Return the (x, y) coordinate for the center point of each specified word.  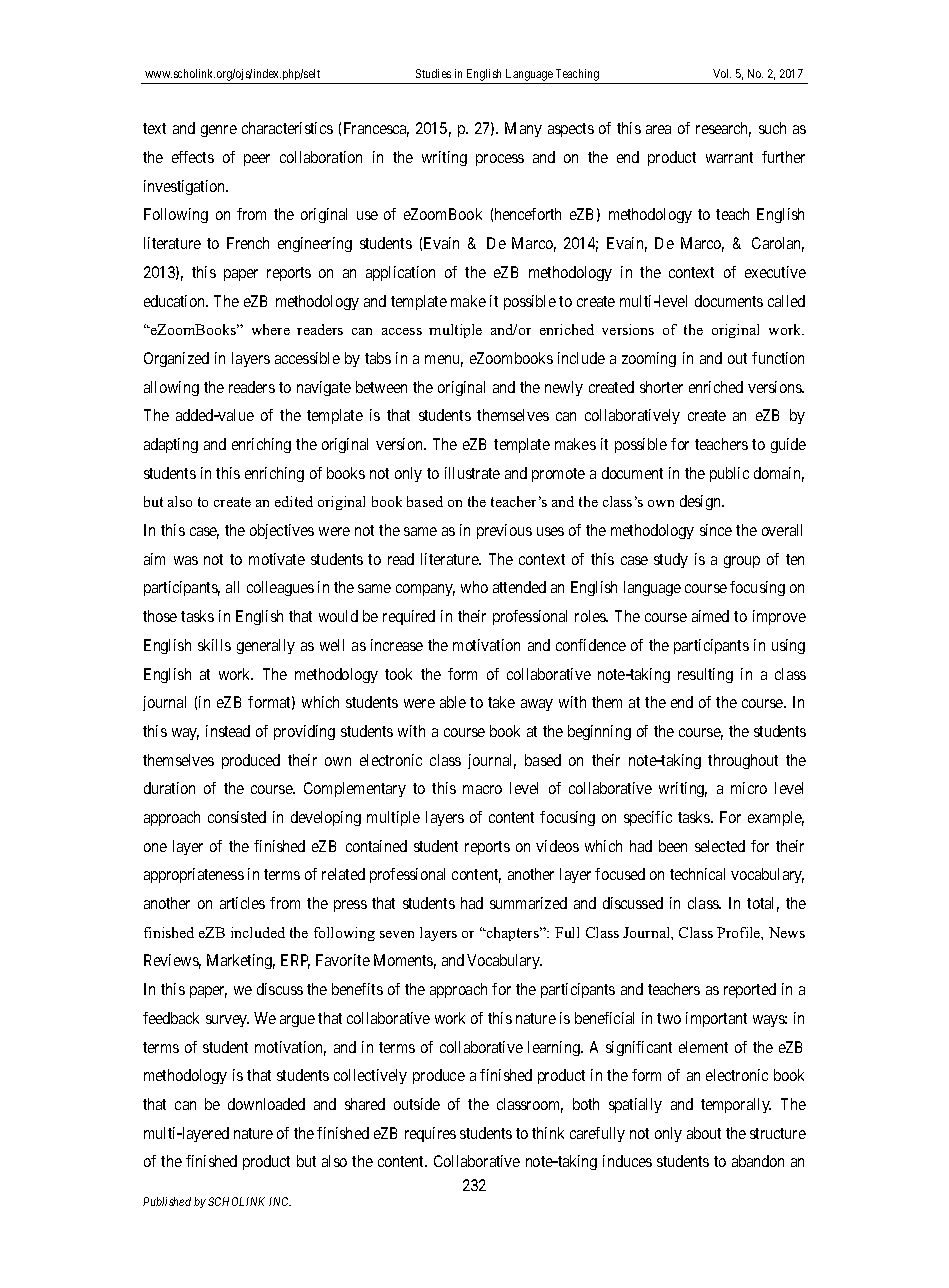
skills (214, 645)
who (474, 587)
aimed (710, 616)
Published (167, 1201)
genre (219, 131)
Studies (433, 73)
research (723, 129)
